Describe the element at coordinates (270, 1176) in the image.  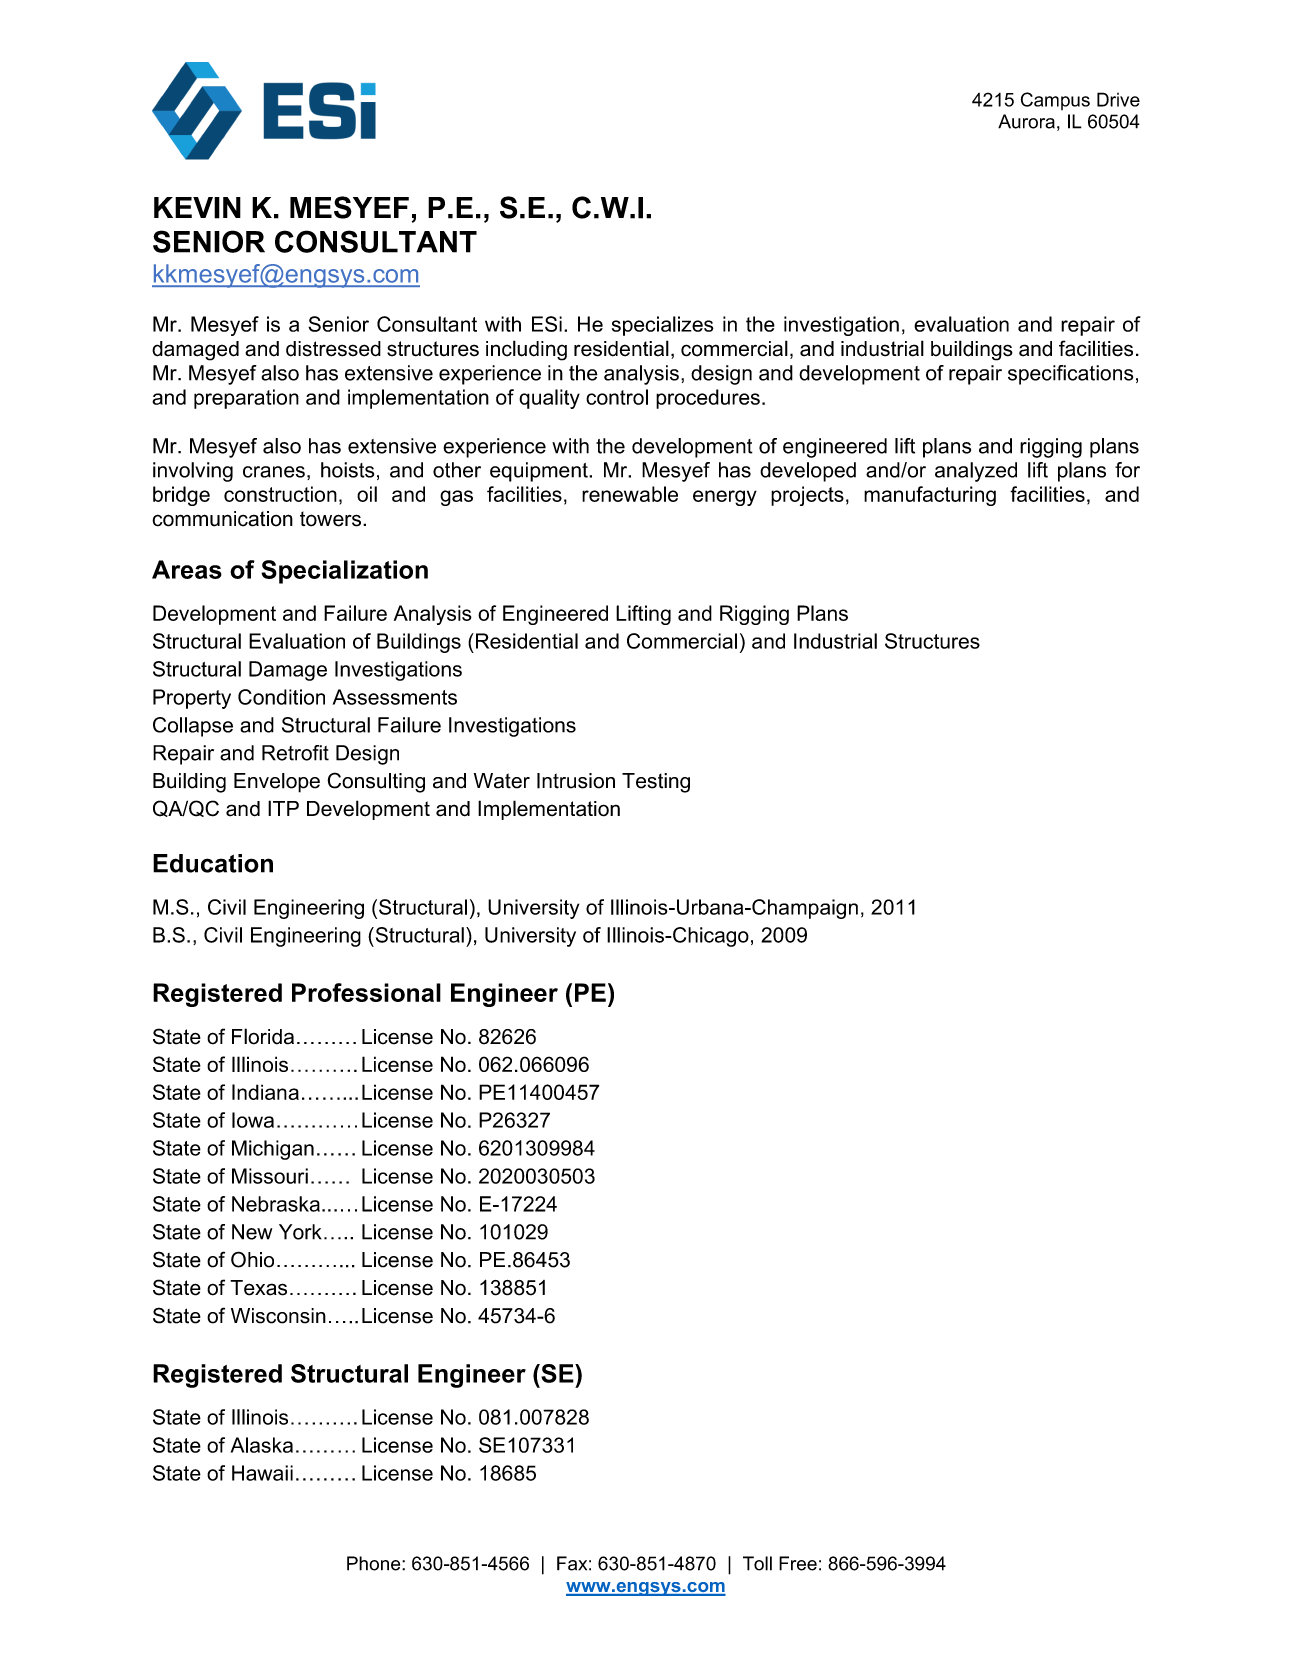
I see `Missouri` at that location.
